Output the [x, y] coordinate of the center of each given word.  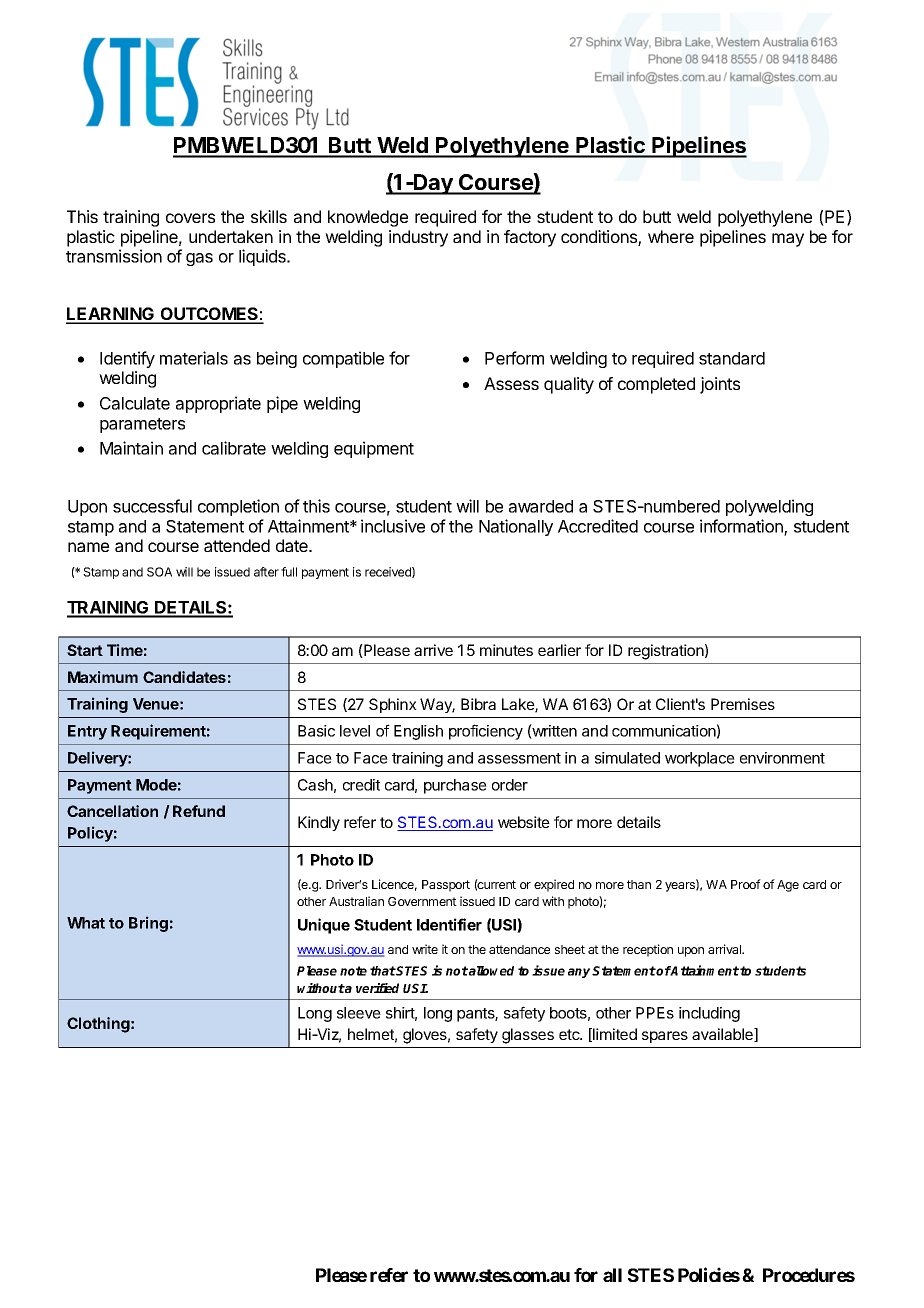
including [709, 1014]
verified [377, 988]
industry [418, 238]
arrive [433, 650]
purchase [455, 786]
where [671, 236]
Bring [148, 924]
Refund [199, 811]
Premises [743, 704]
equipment [374, 449]
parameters [142, 425]
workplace [700, 759]
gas [199, 259]
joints [720, 385]
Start [85, 650]
